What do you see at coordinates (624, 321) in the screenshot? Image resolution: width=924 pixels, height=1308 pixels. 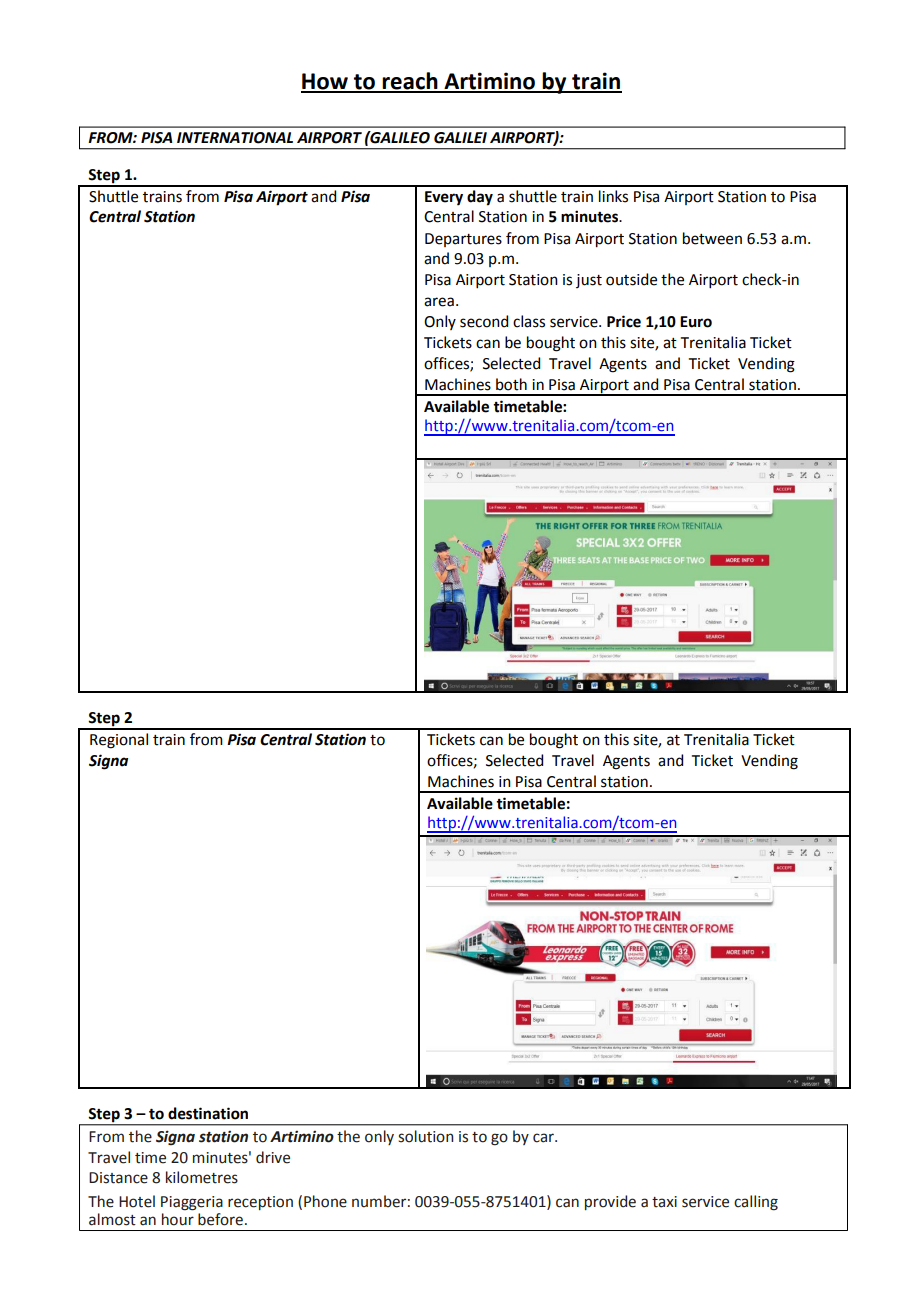 I see `Price` at bounding box center [624, 321].
